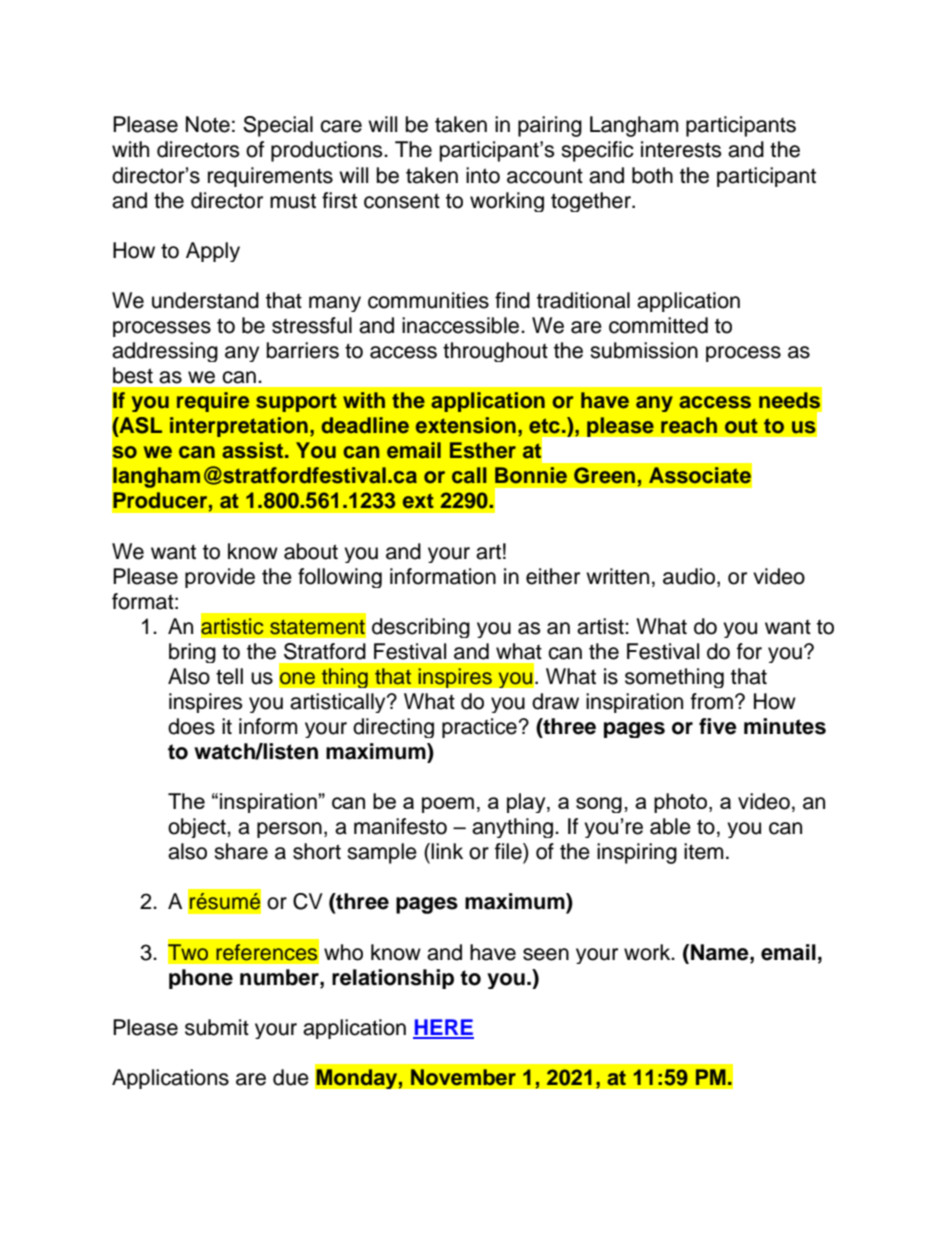 Image resolution: width=952 pixels, height=1233 pixels. I want to click on audio, so click(690, 576).
